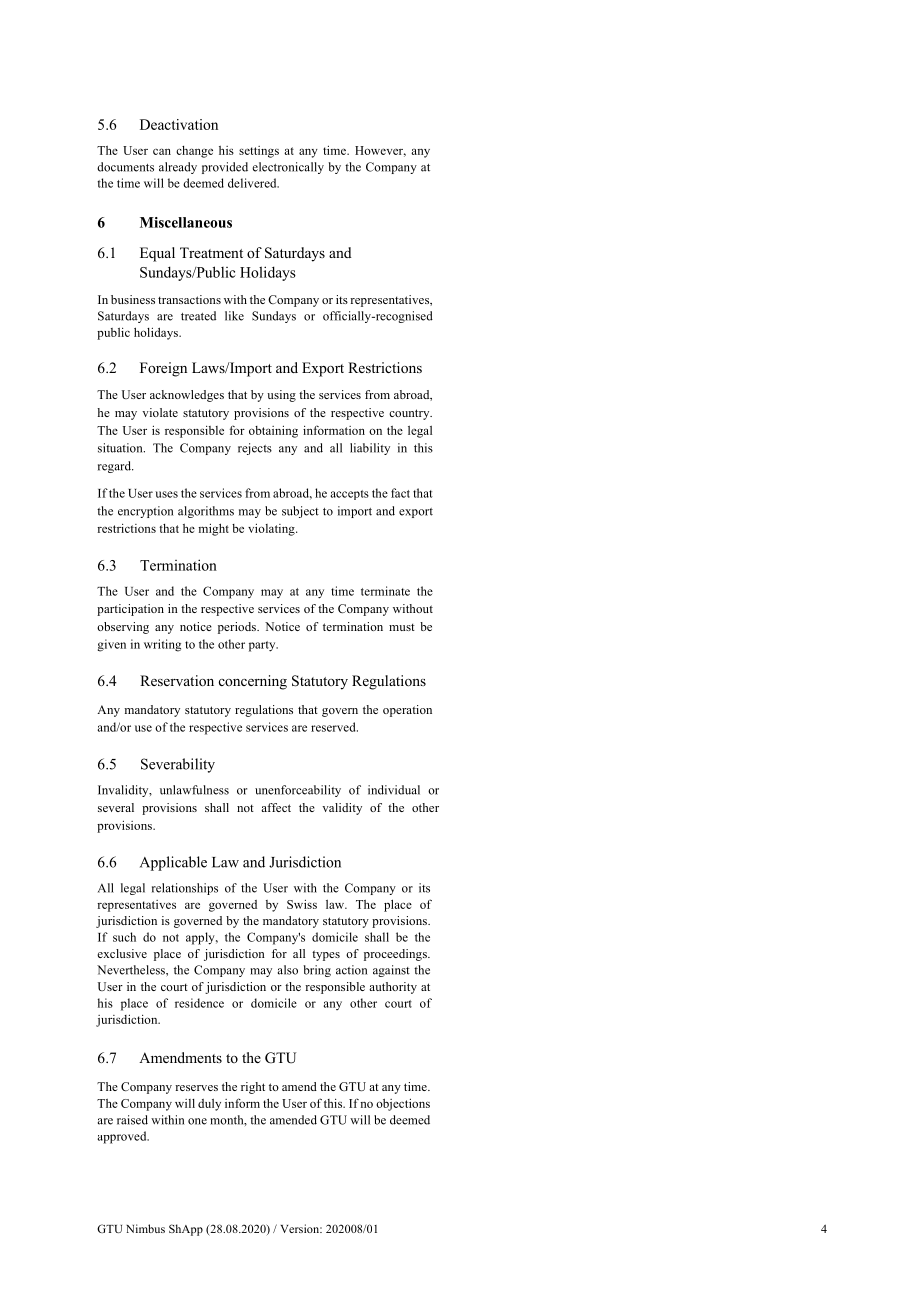 The image size is (924, 1308). Describe the element at coordinates (253, 682) in the image. I see `concerning` at that location.
